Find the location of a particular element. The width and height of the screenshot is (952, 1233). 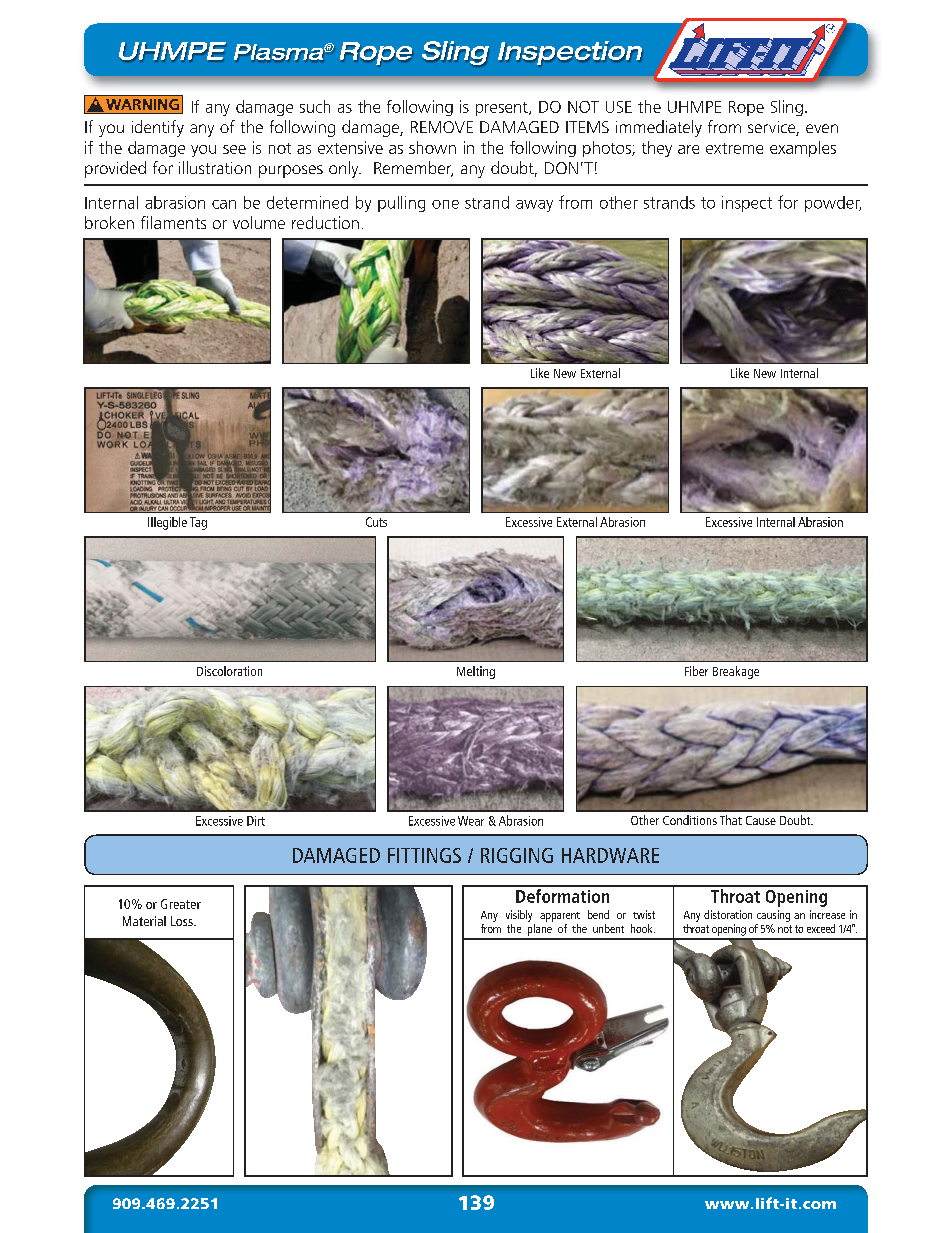

Dirt is located at coordinates (256, 821).
